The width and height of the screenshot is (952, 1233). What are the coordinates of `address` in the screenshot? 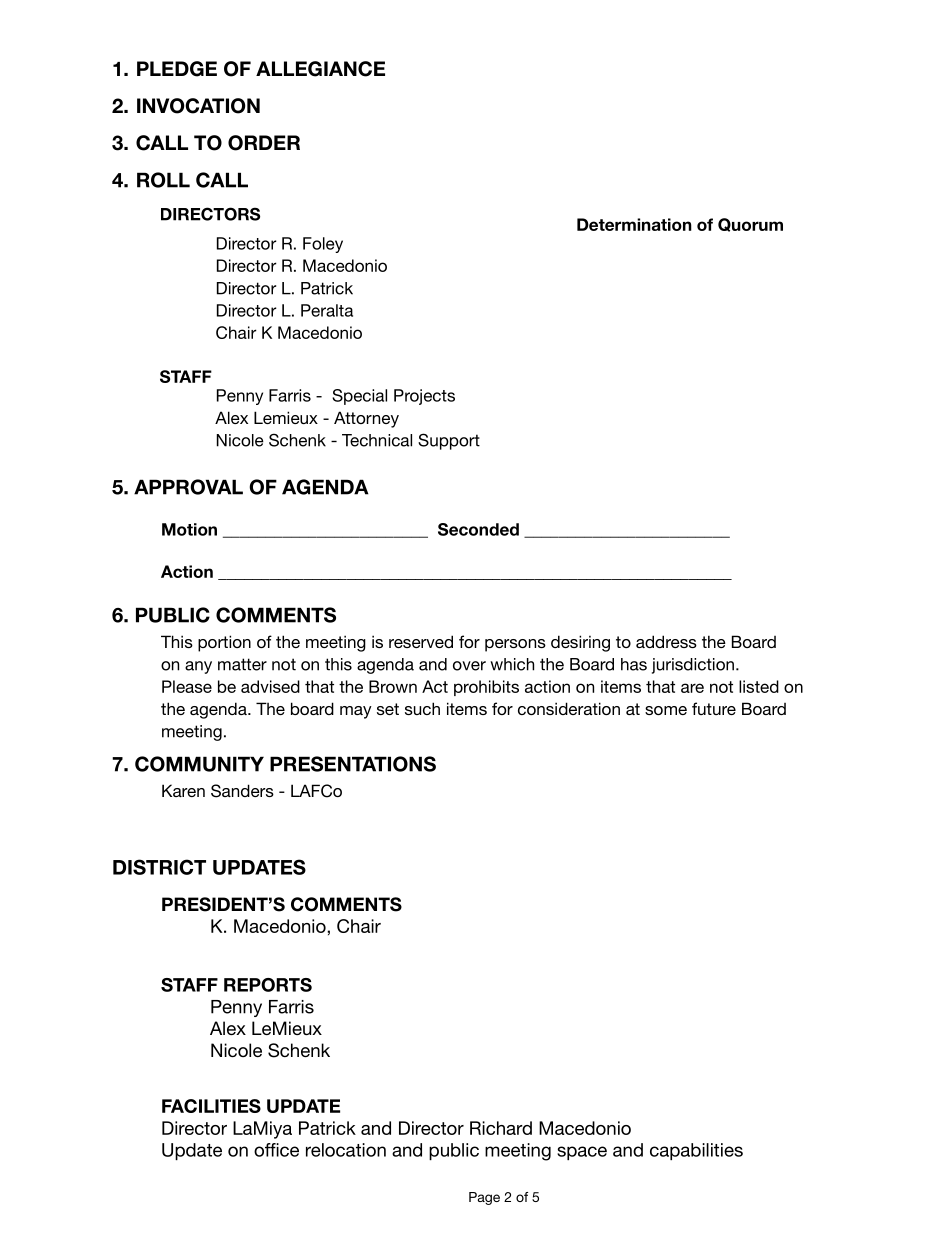 It's located at (666, 641).
